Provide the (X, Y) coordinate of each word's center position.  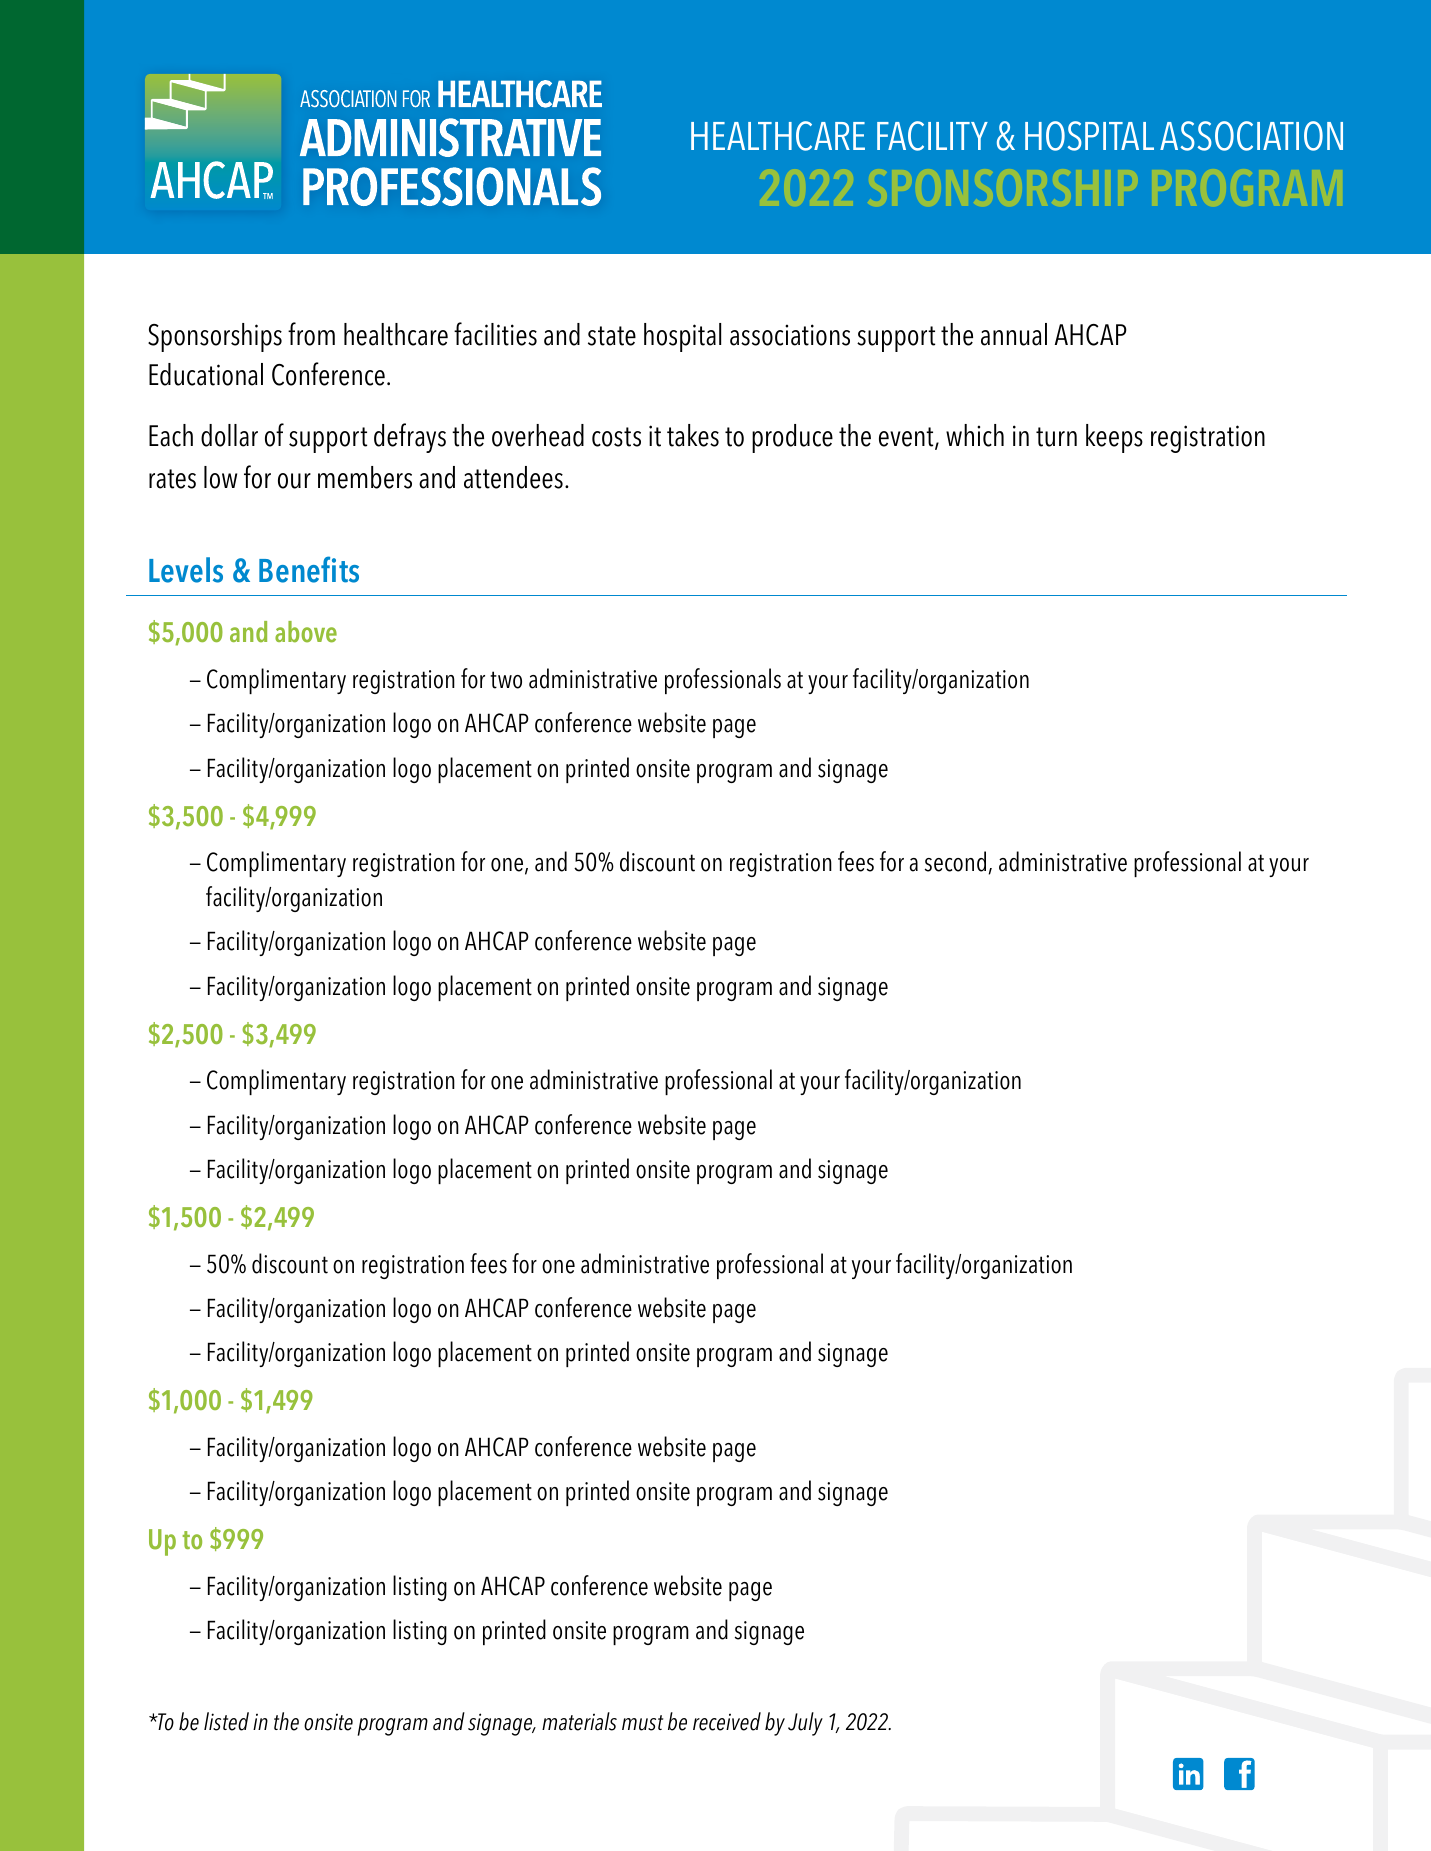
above (306, 632)
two (506, 680)
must (642, 1723)
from (311, 334)
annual (1014, 334)
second (955, 861)
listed (226, 1721)
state (612, 336)
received (727, 1721)
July (805, 1724)
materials (579, 1721)
